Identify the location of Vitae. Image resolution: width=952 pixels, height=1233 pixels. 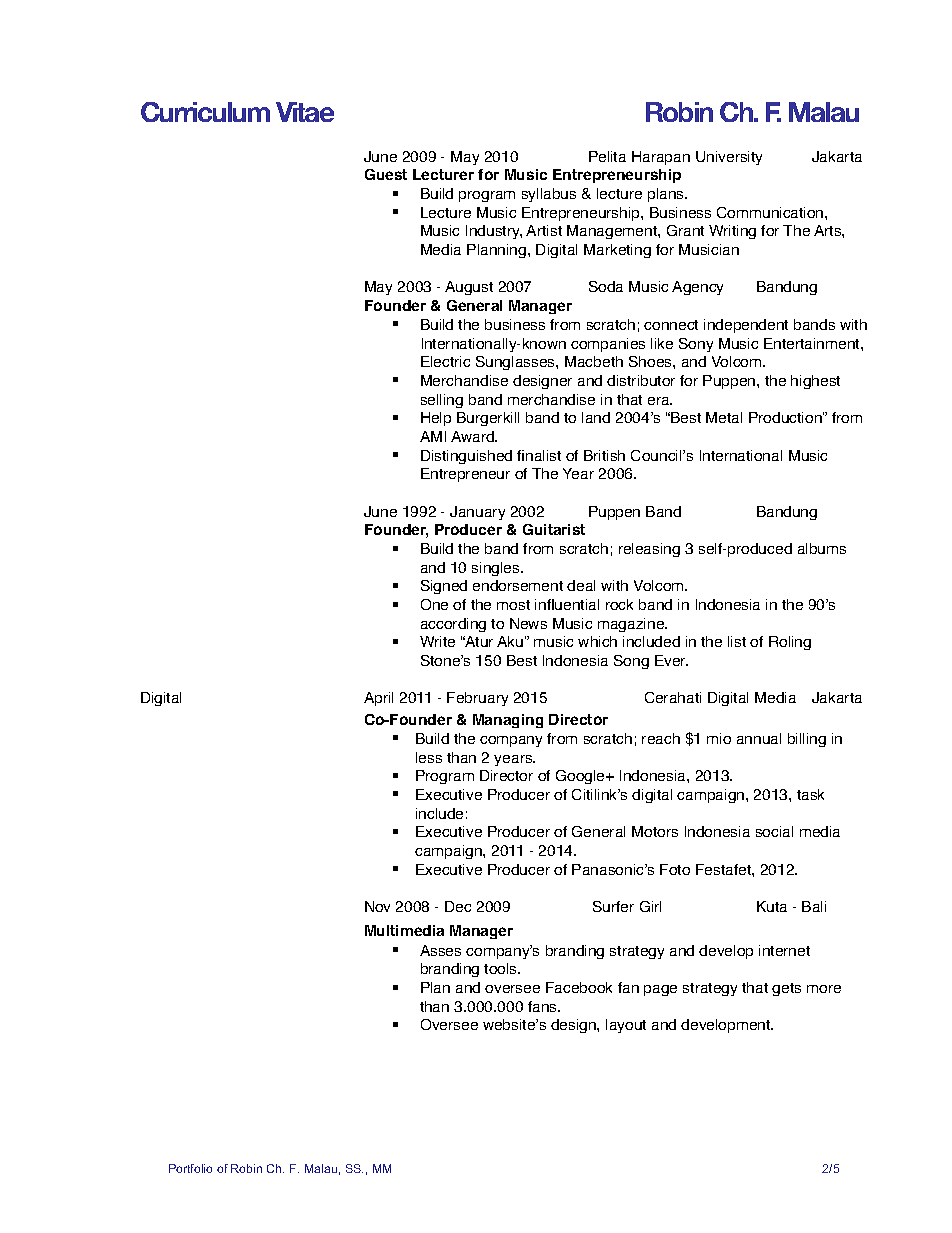
(305, 112).
